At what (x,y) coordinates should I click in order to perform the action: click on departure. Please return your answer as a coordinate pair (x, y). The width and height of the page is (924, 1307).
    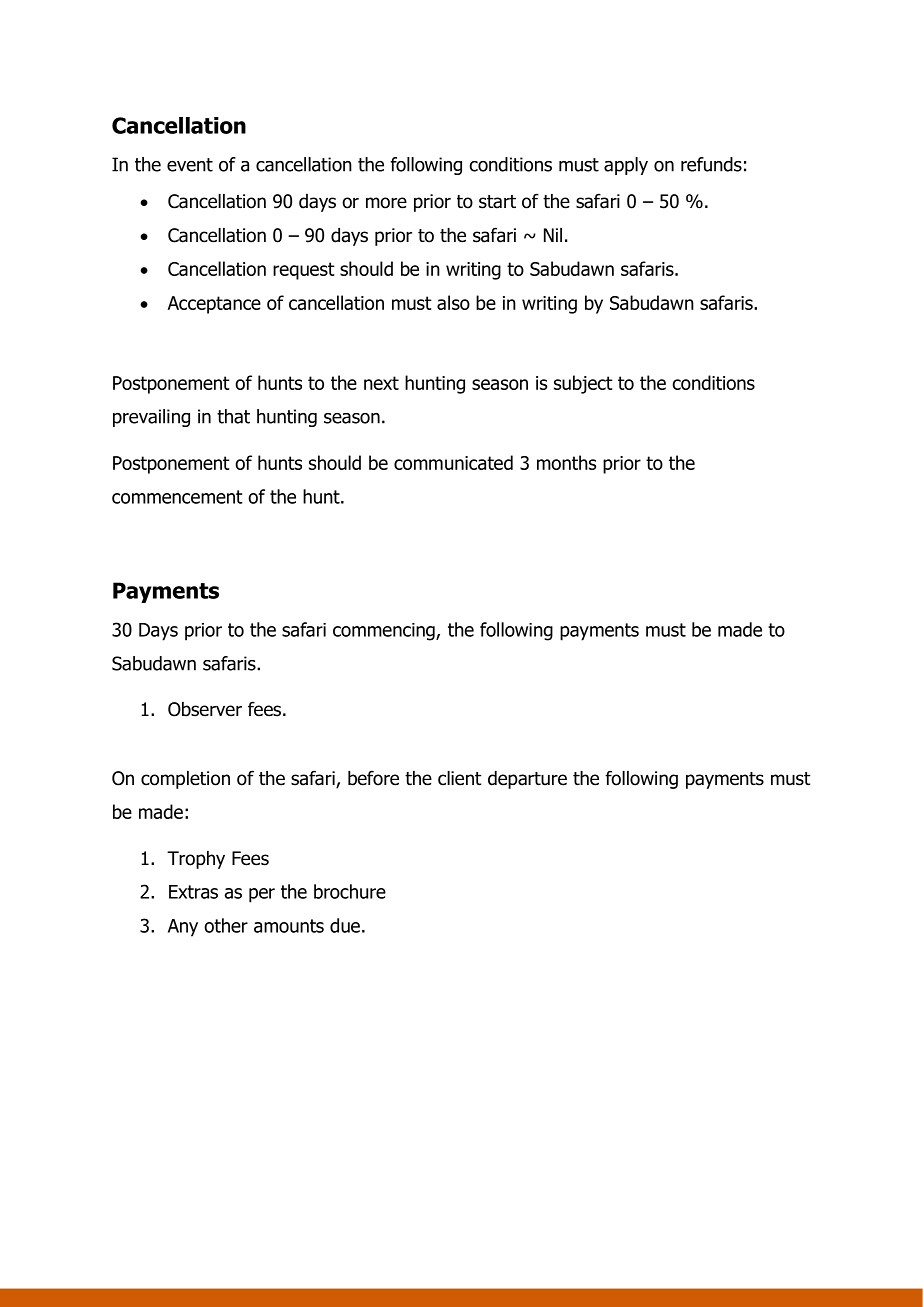
    Looking at the image, I should click on (527, 780).
